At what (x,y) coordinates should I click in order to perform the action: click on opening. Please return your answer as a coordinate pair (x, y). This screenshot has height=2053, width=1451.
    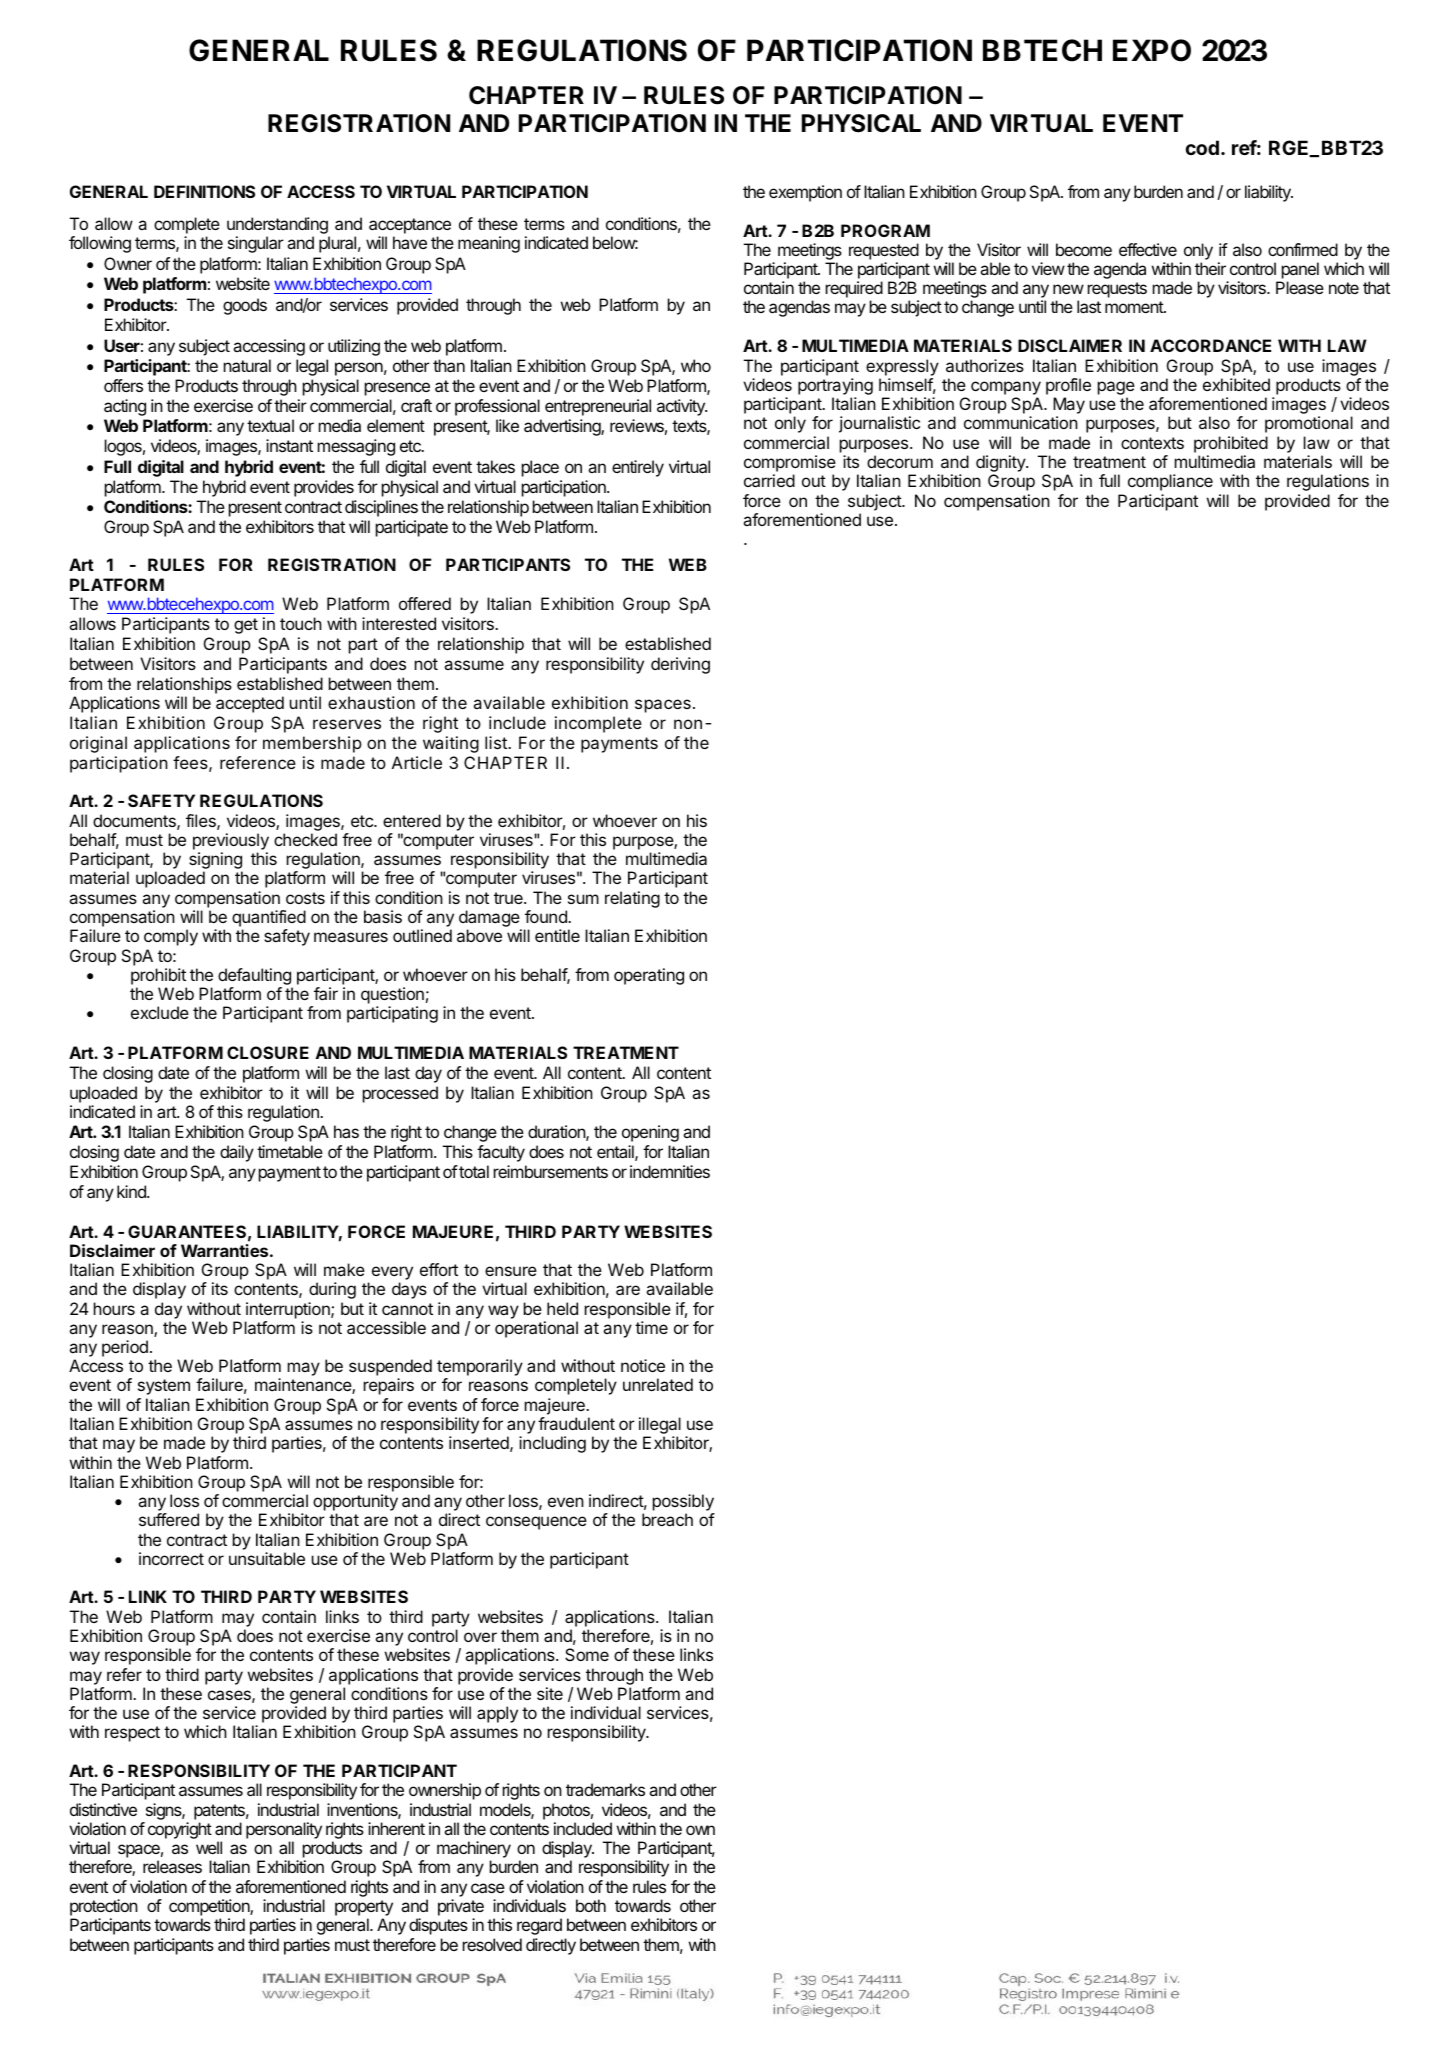
    Looking at the image, I should click on (650, 1133).
